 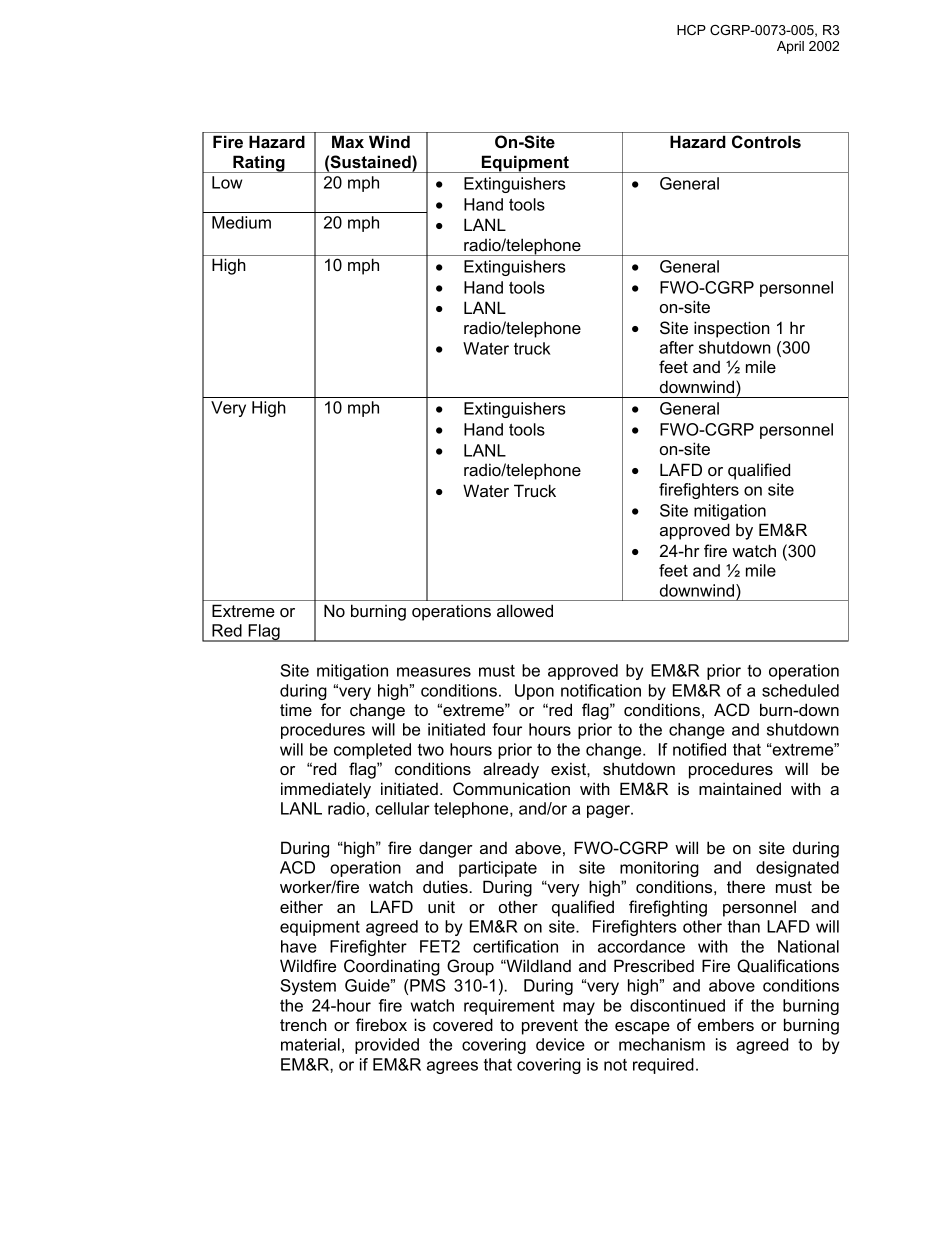 I want to click on prevent, so click(x=550, y=1027).
